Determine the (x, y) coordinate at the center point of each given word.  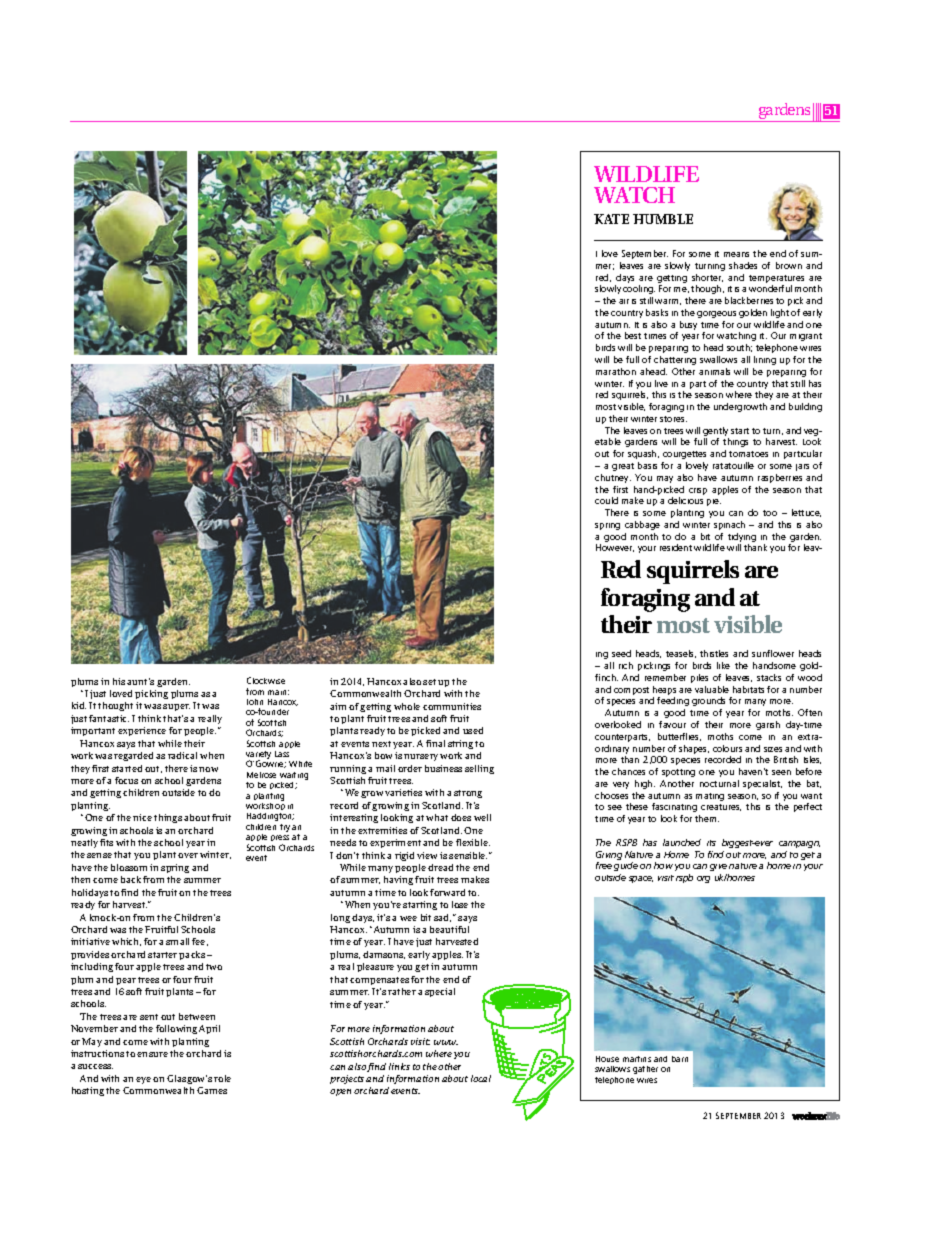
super (176, 707)
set (429, 682)
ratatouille (733, 465)
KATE (611, 219)
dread (440, 867)
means (736, 254)
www (446, 1042)
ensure (152, 1054)
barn (680, 1059)
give (718, 867)
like (723, 665)
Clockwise (266, 680)
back (131, 879)
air (624, 301)
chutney (613, 478)
